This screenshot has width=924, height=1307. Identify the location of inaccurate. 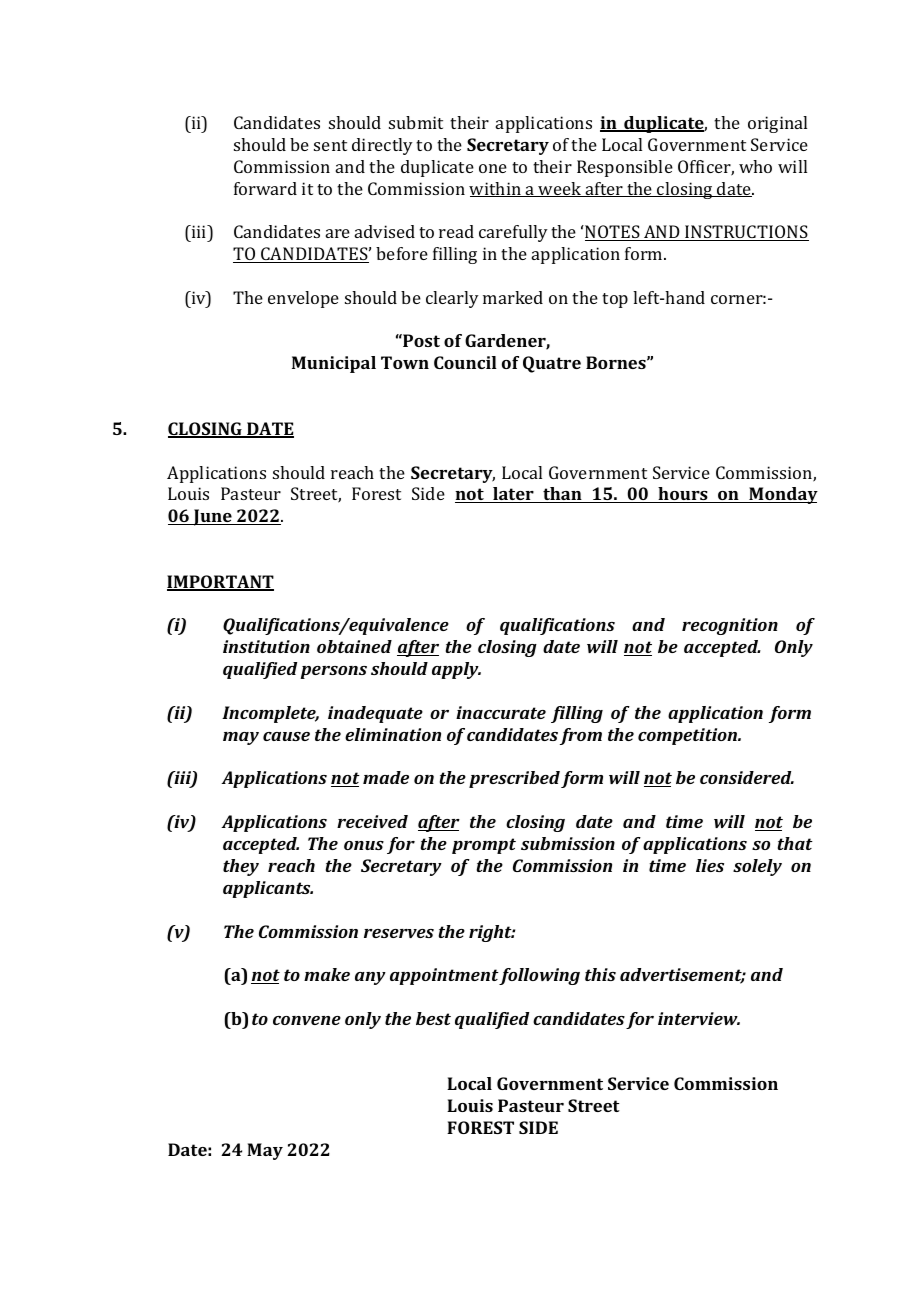
(501, 712).
